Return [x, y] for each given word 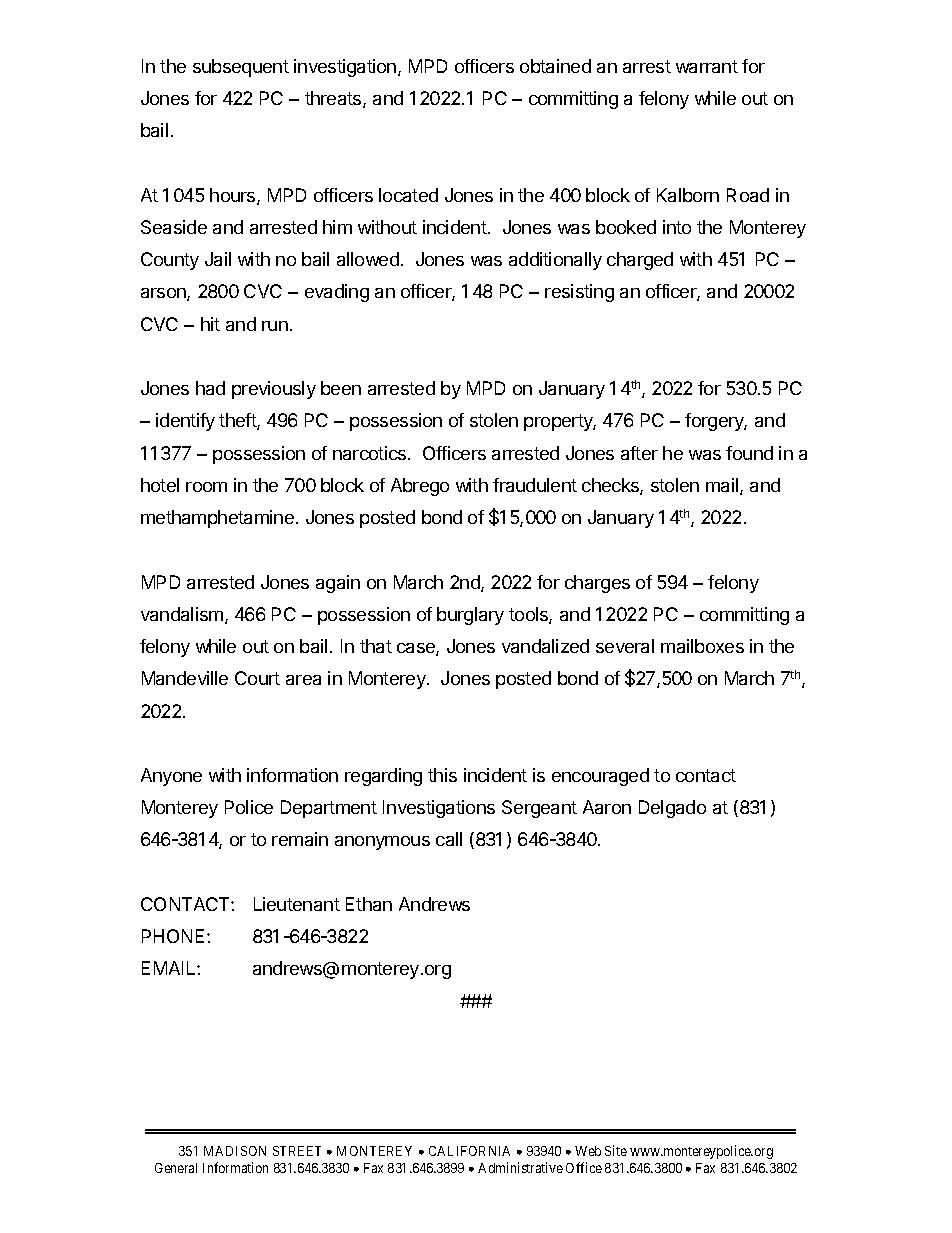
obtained [555, 66]
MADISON [235, 1151]
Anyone [171, 777]
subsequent [241, 68]
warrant [707, 66]
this [442, 775]
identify [185, 422]
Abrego [420, 487]
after [639, 453]
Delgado [672, 809]
